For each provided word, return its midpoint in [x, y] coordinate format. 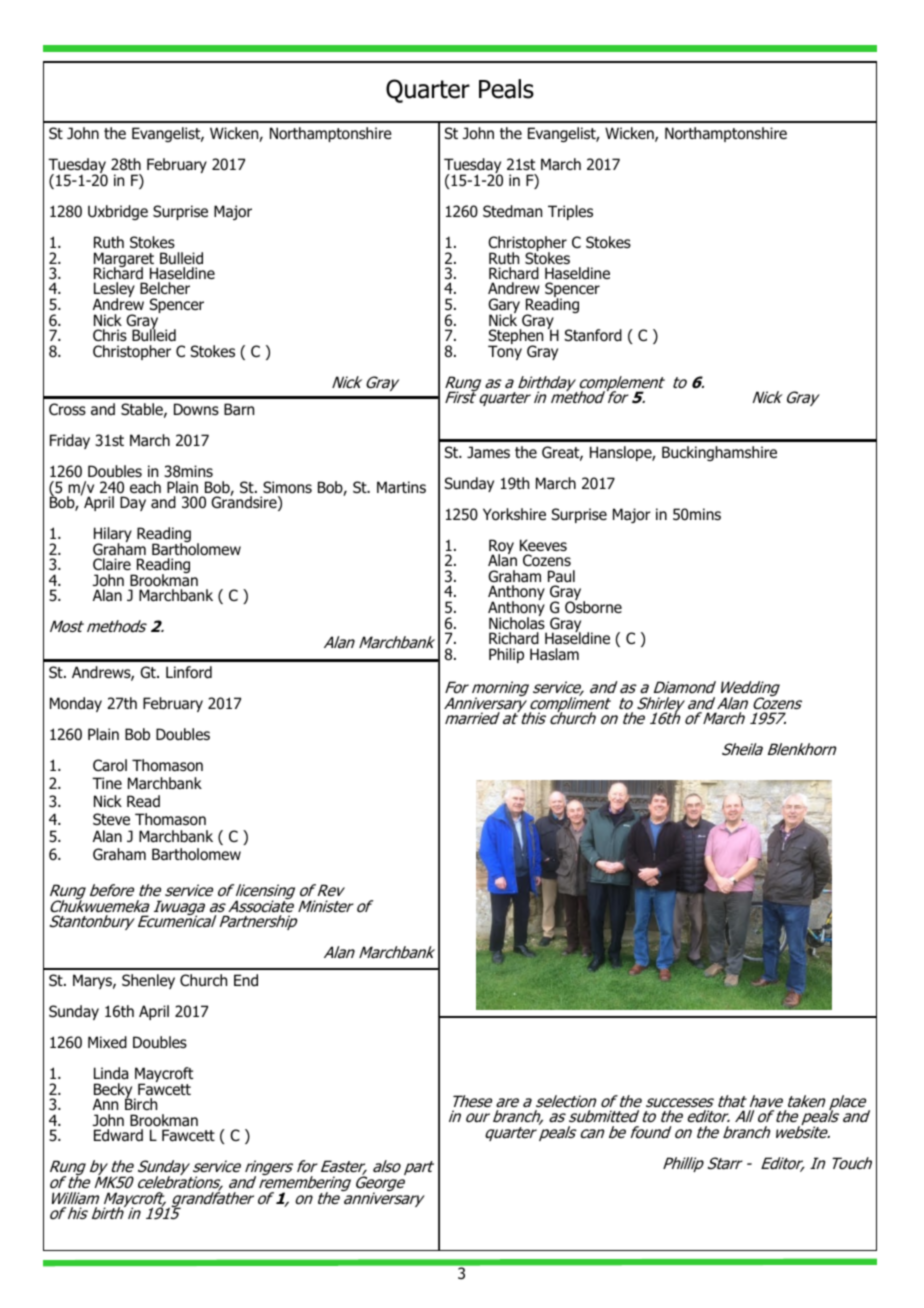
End [246, 980]
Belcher [165, 288]
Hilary [113, 536]
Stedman [512, 211]
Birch [141, 1103]
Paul [561, 576]
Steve [111, 819]
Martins [401, 487]
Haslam [554, 654]
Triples [570, 212]
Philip [506, 655]
